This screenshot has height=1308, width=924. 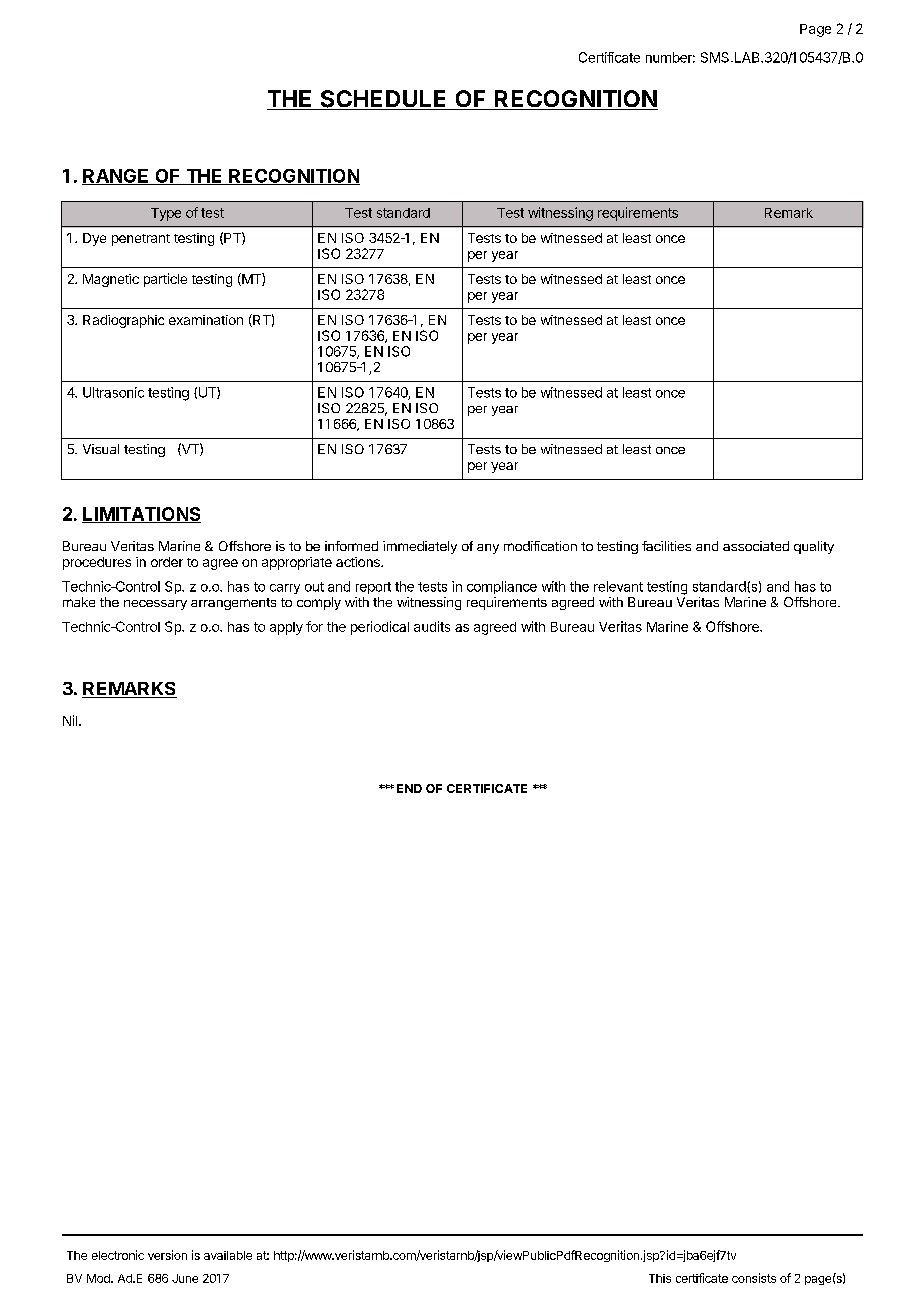 I want to click on electronic, so click(x=118, y=1255).
